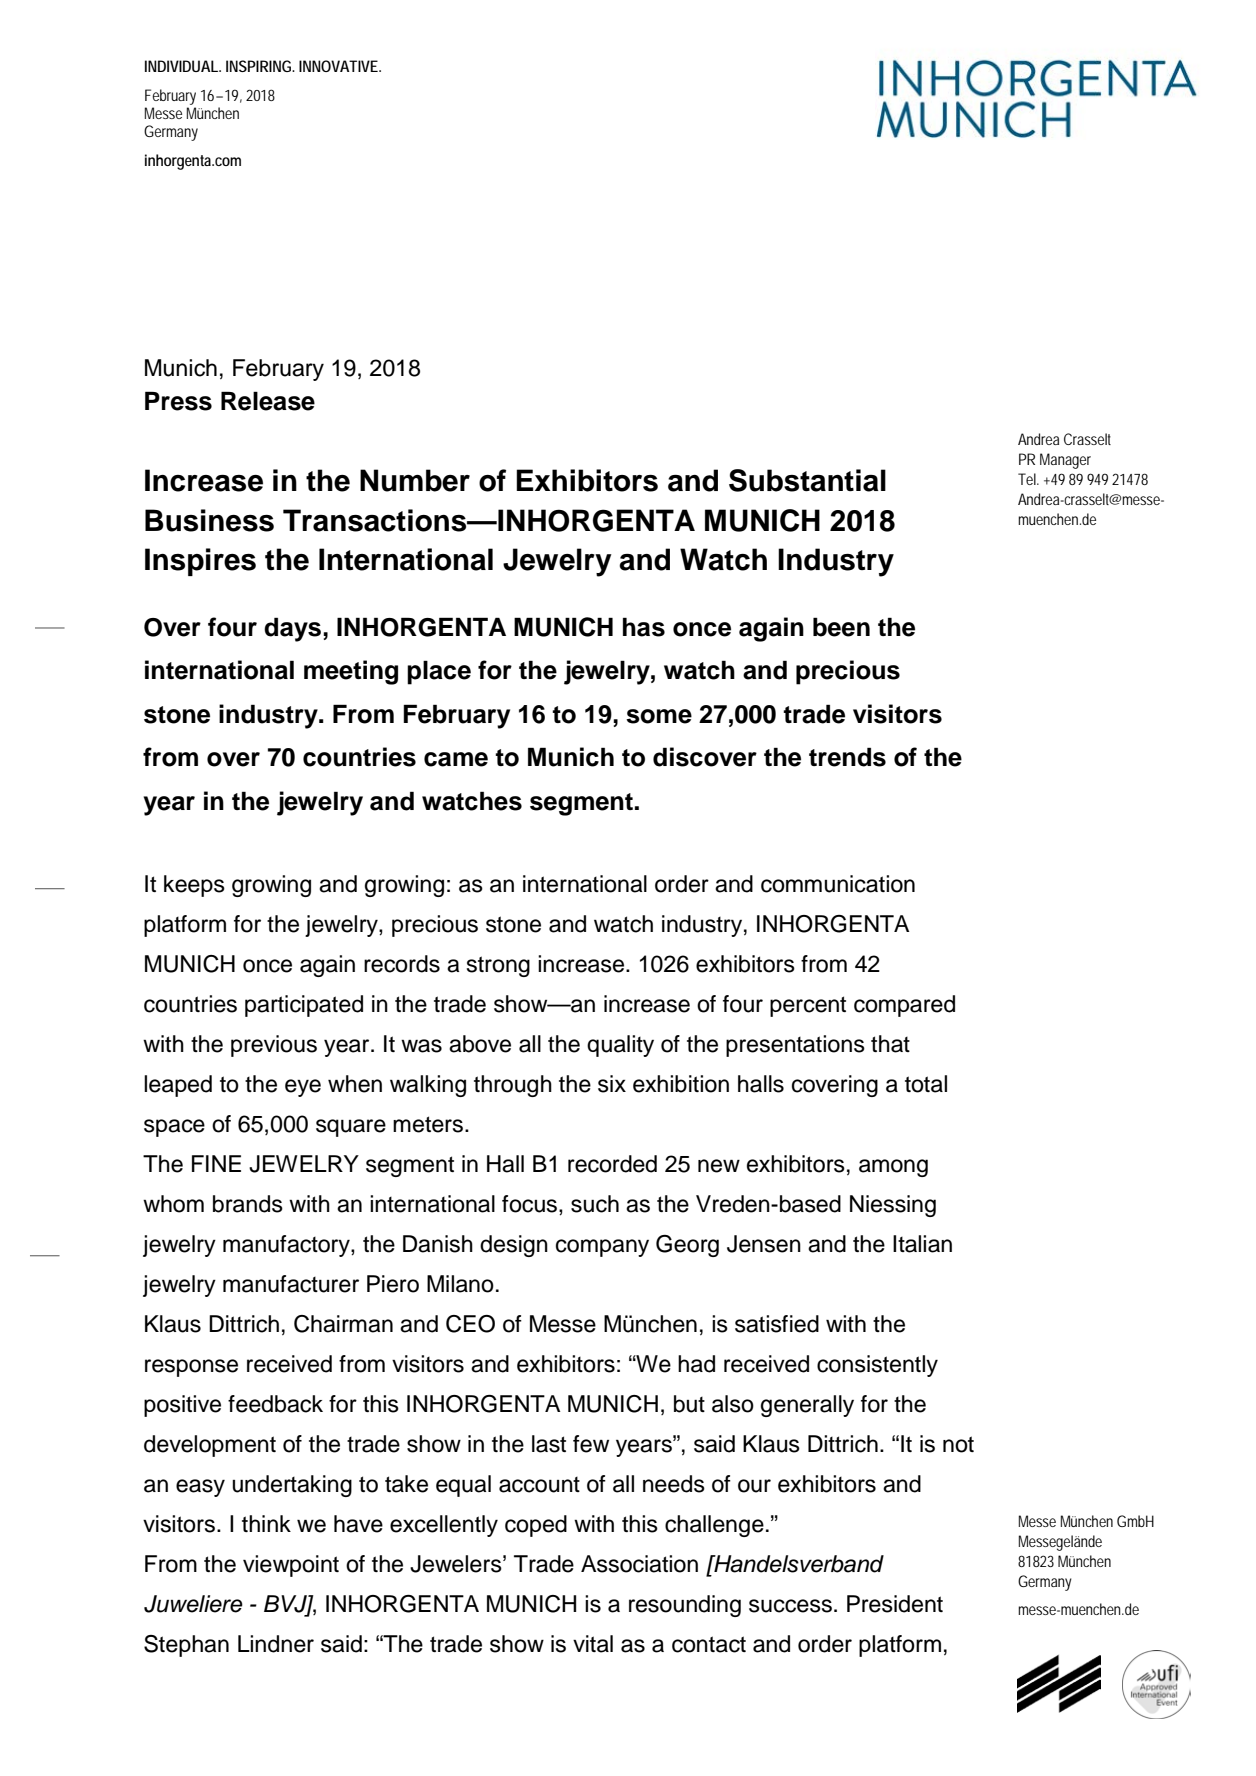 The height and width of the screenshot is (1776, 1256). What do you see at coordinates (639, 1564) in the screenshot?
I see `Association` at bounding box center [639, 1564].
